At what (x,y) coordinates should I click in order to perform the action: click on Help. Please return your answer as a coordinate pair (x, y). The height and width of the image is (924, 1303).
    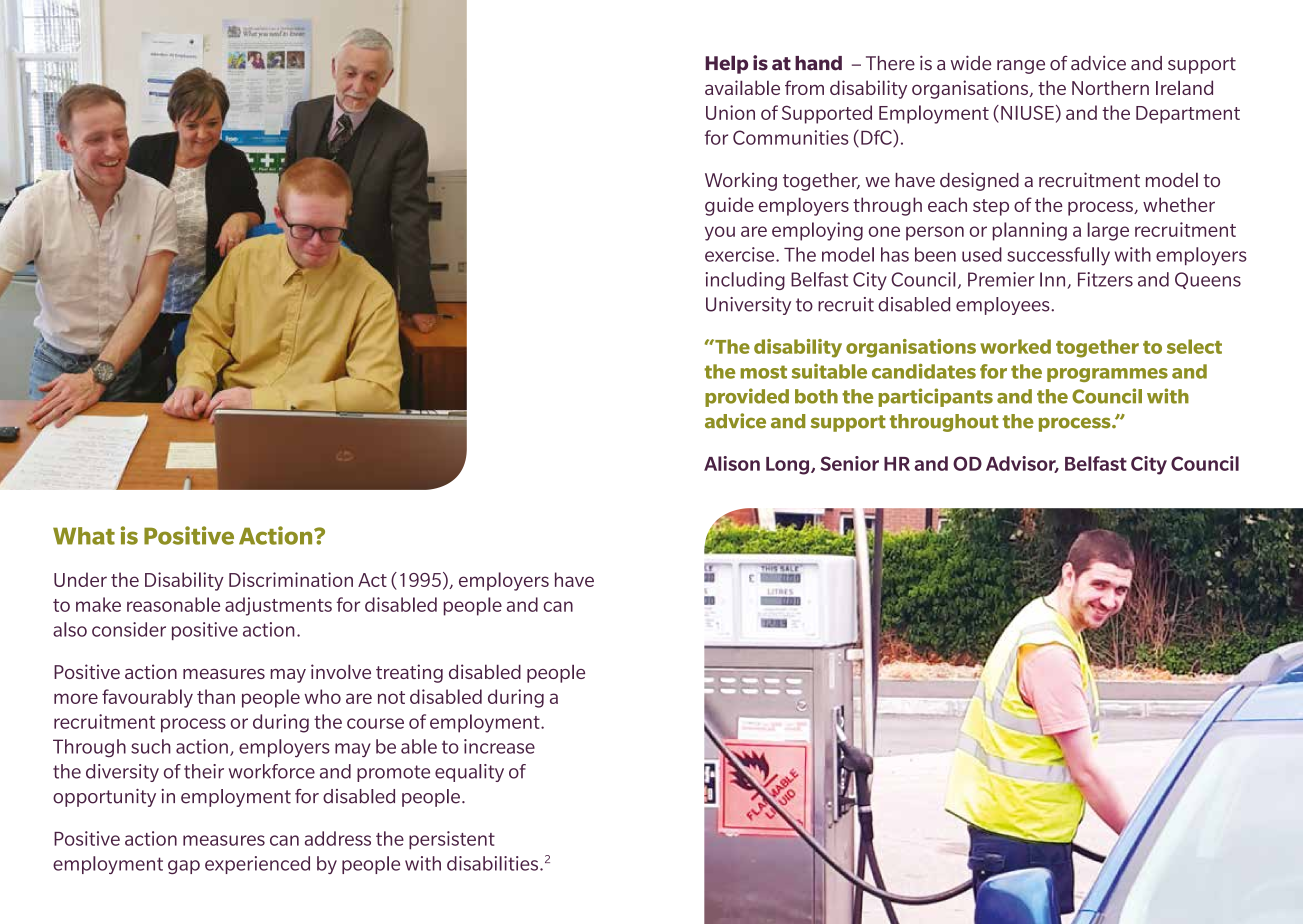
    Looking at the image, I should click on (726, 64).
